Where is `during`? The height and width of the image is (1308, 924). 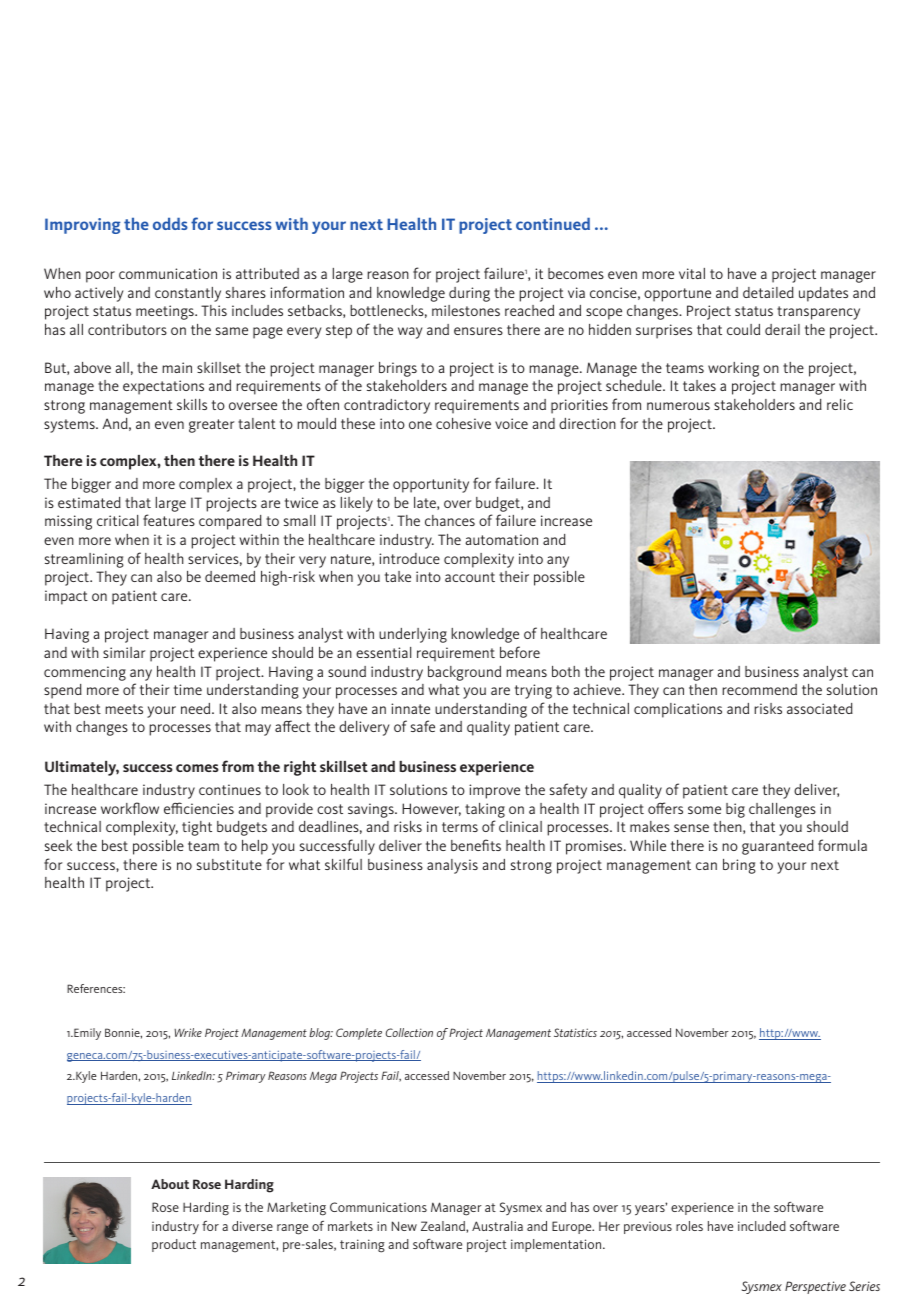
during is located at coordinates (469, 294).
